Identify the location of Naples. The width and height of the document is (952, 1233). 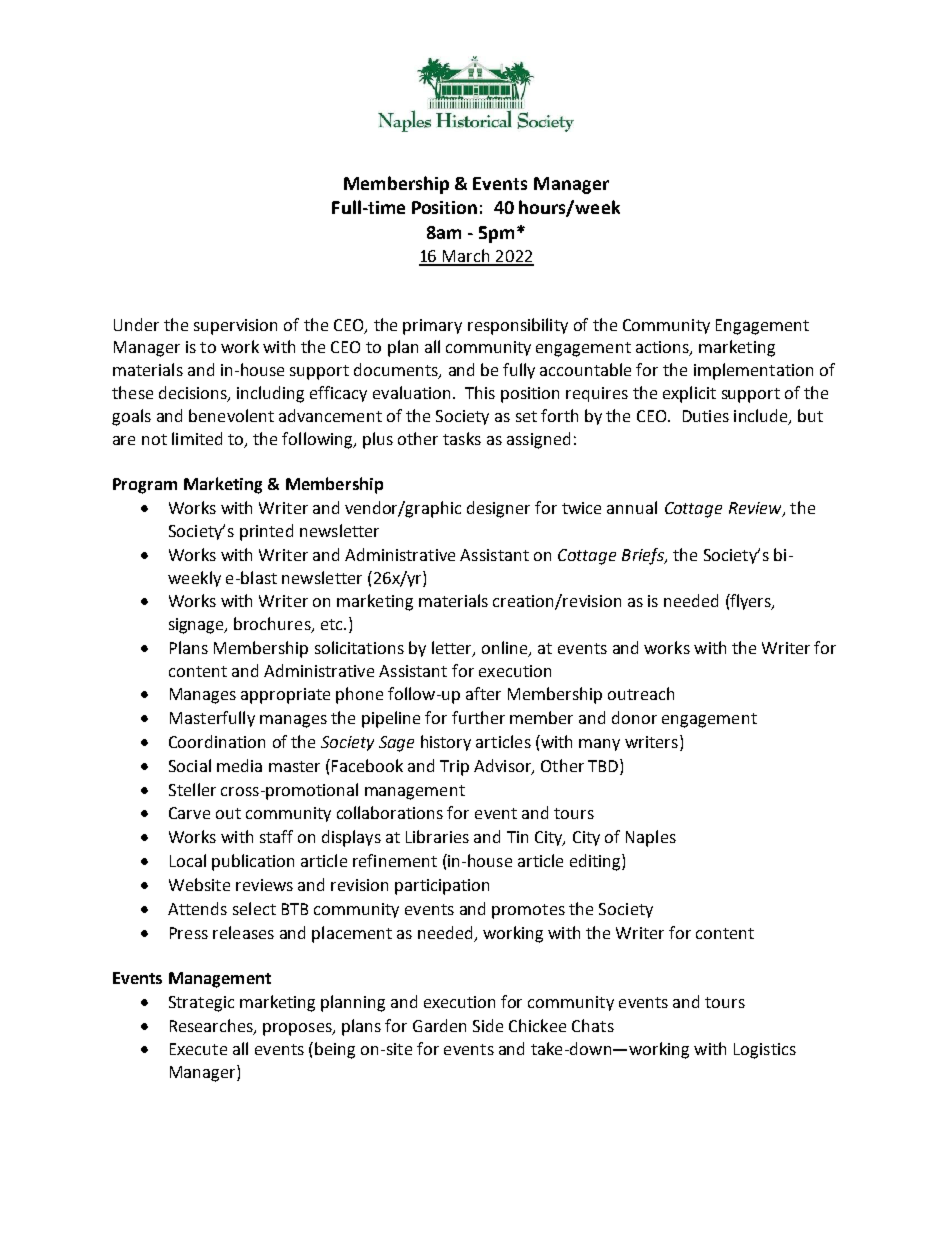
(651, 838).
